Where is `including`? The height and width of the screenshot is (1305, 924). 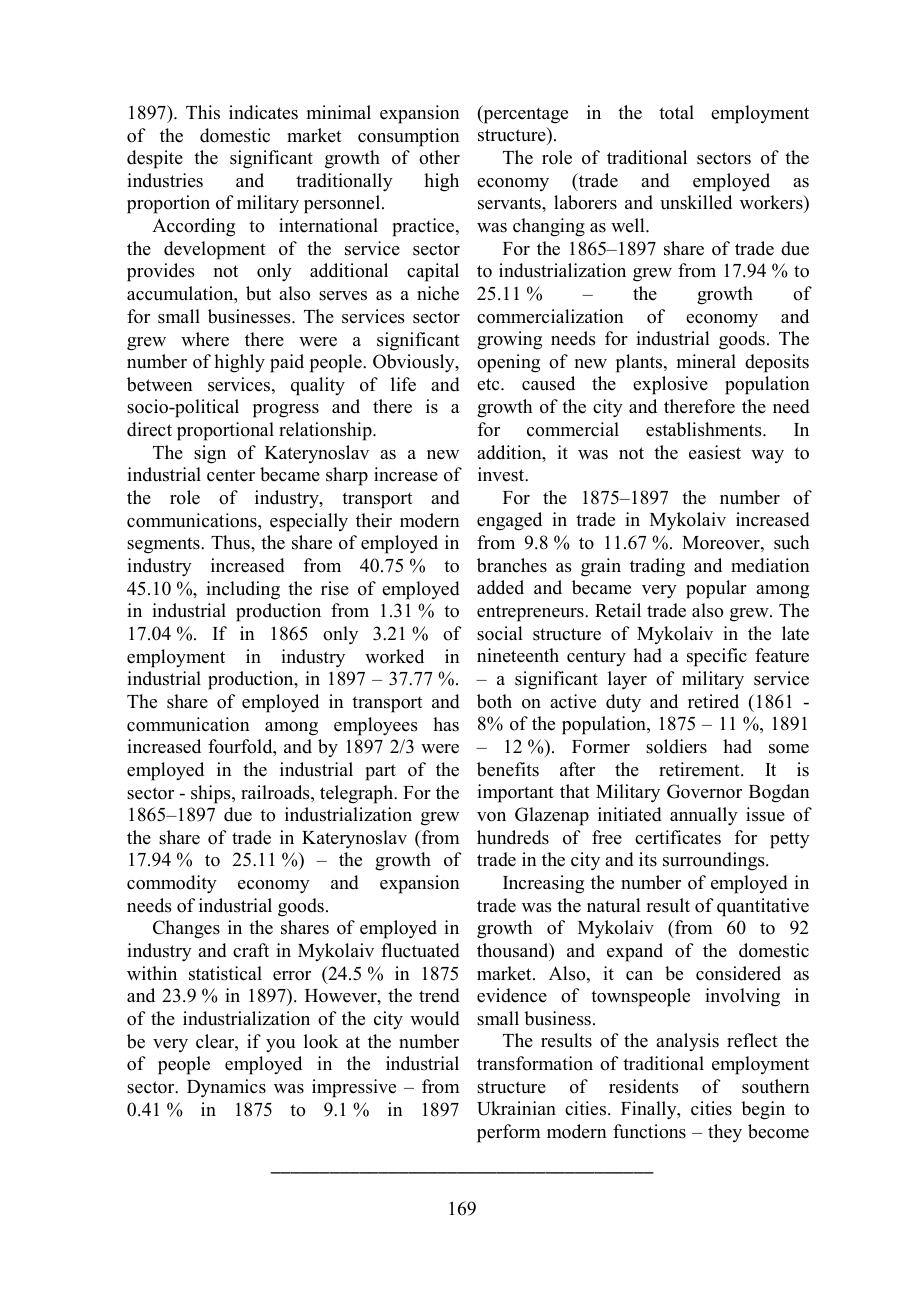
including is located at coordinates (243, 590).
